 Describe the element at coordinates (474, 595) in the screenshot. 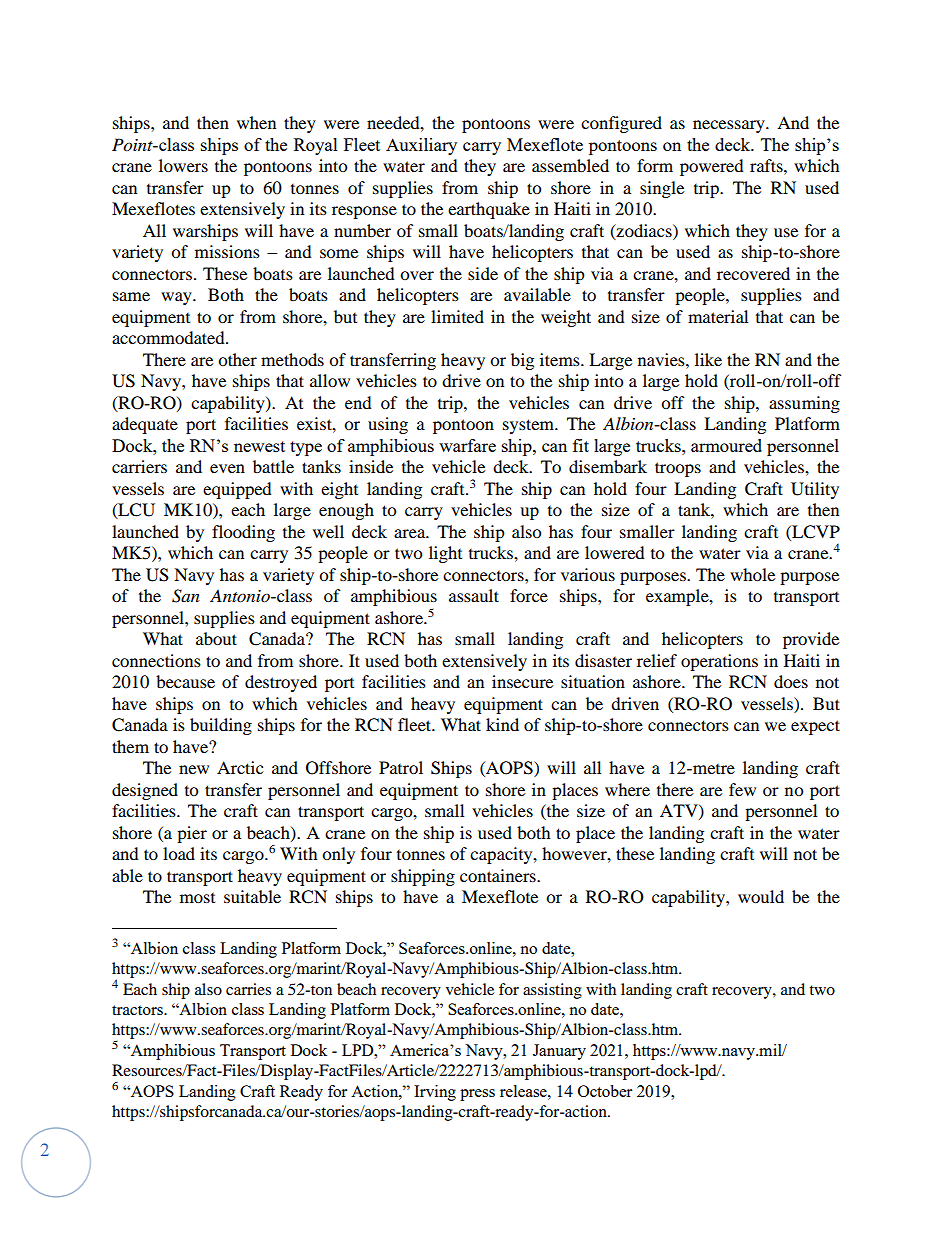

I see `assault` at that location.
